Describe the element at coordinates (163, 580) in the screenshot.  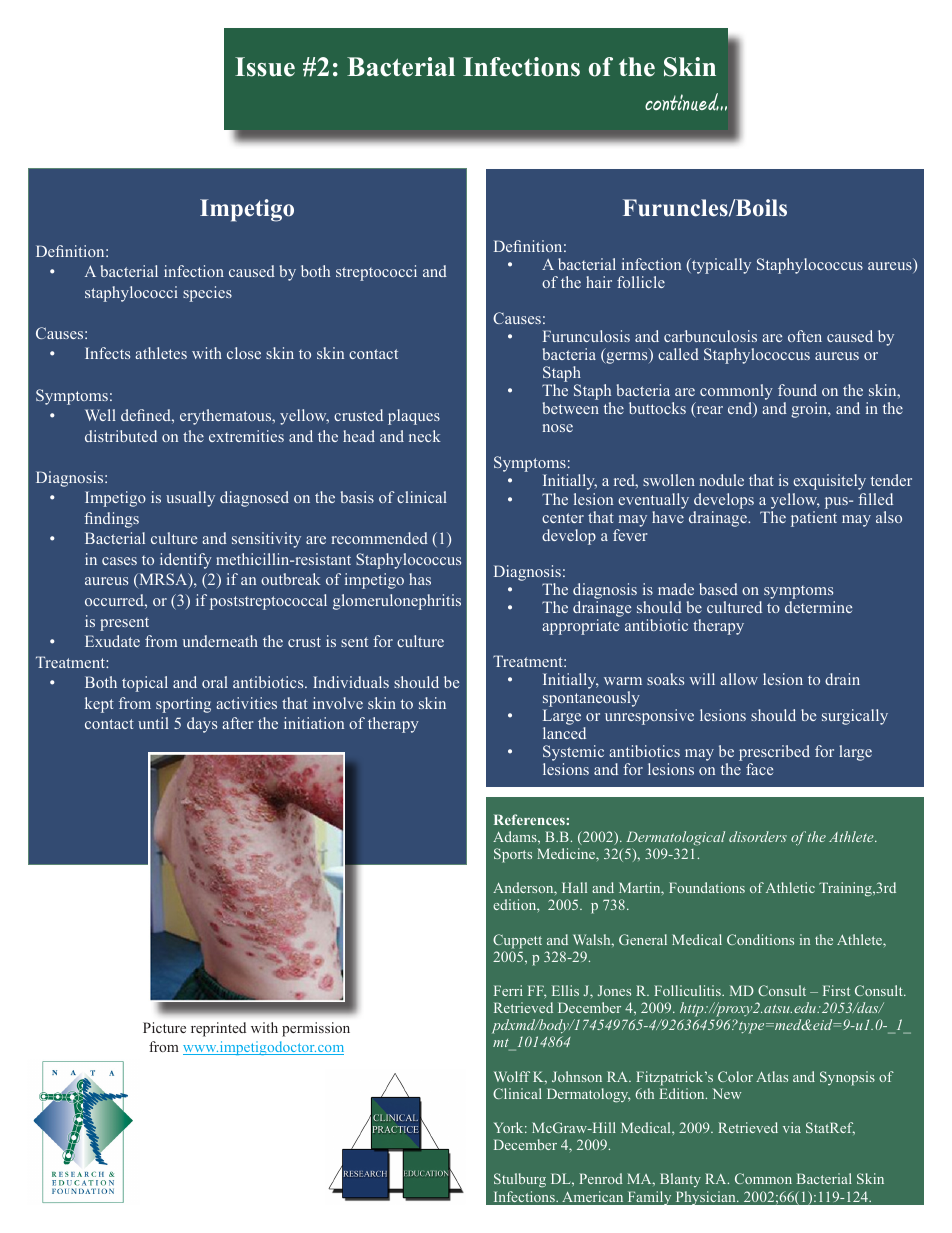
I see `MRSA` at that location.
